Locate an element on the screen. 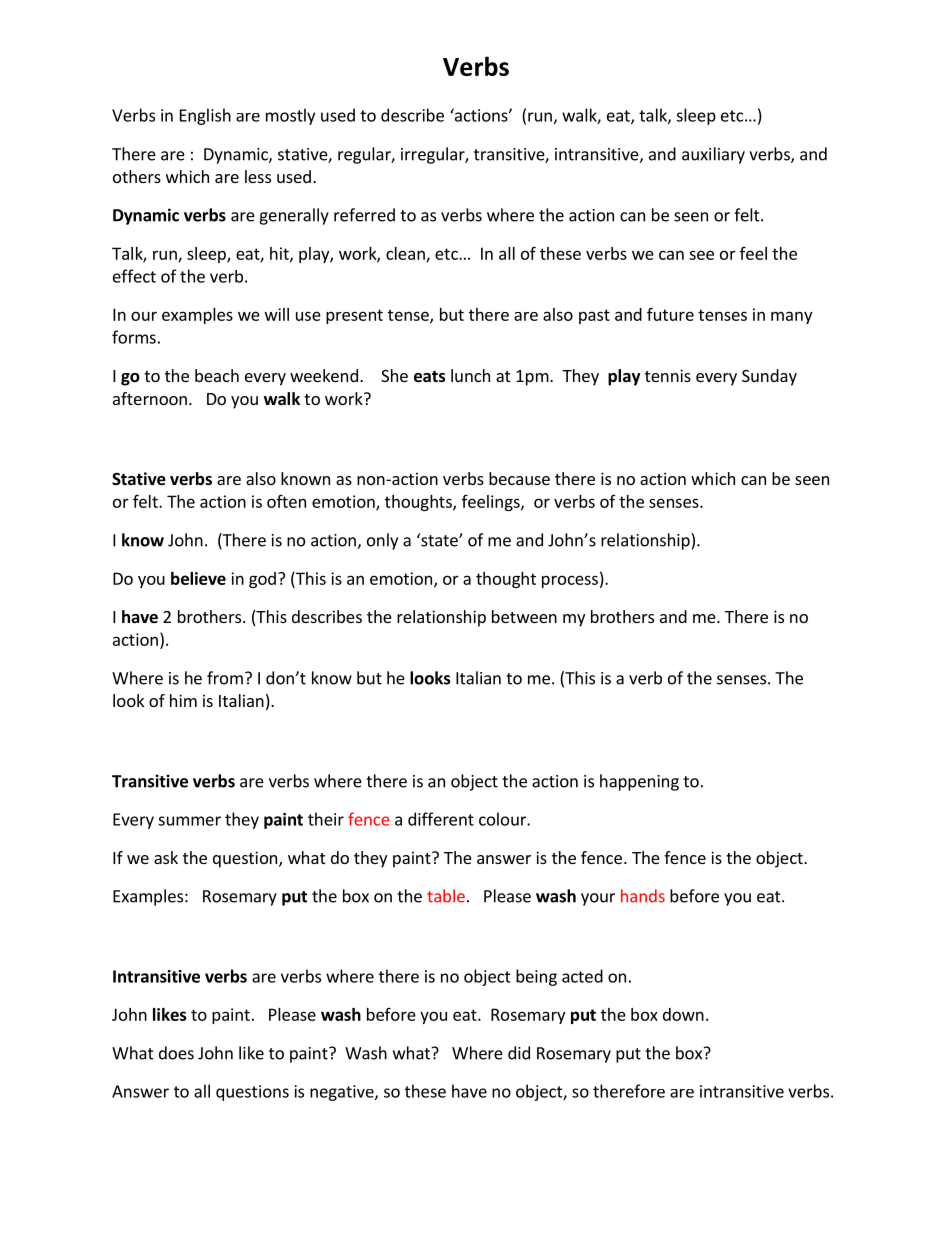  process is located at coordinates (570, 581).
